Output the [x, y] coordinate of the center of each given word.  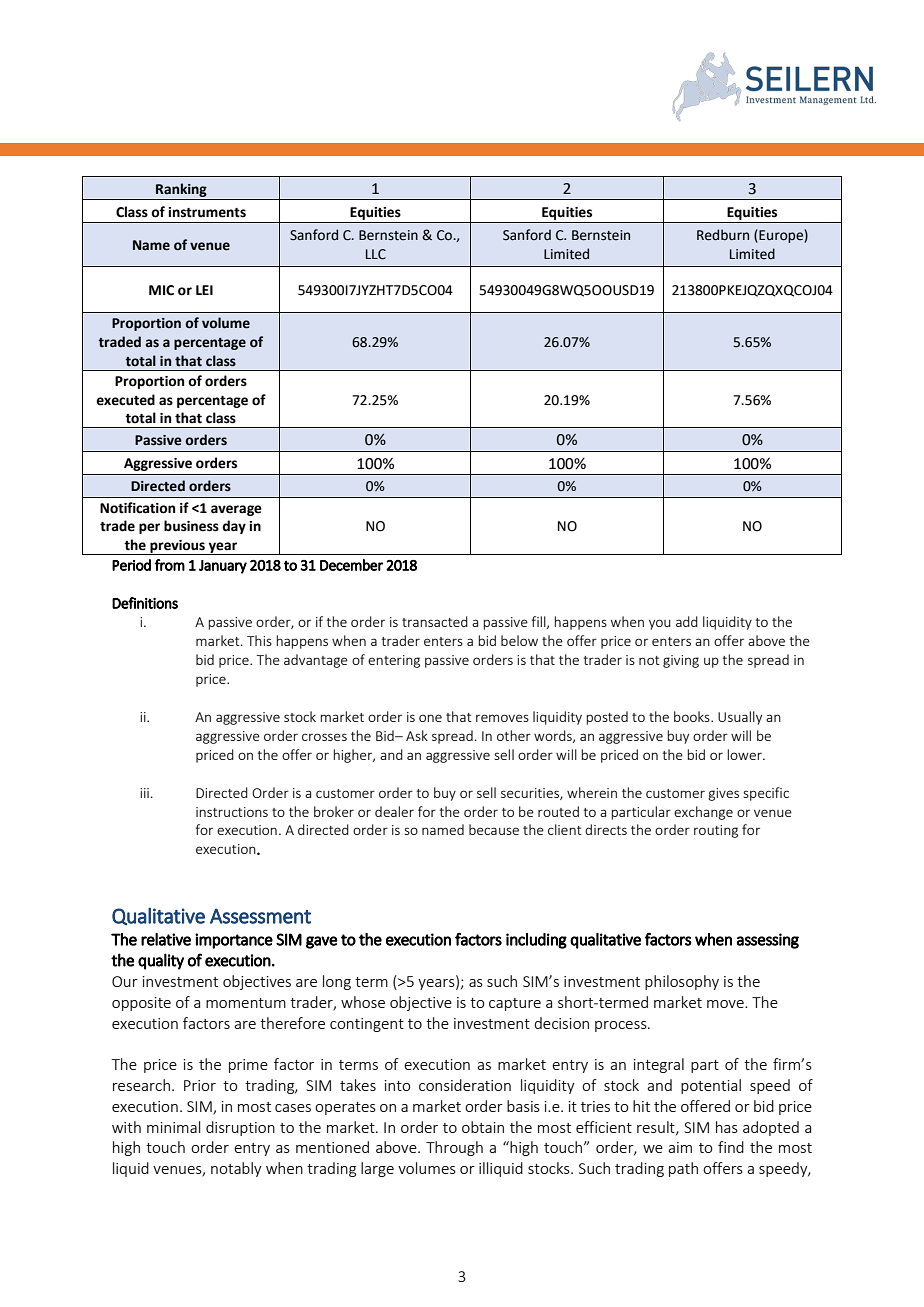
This [259, 640]
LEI [204, 290]
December [351, 565]
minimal [173, 1127]
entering [394, 661]
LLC [376, 254]
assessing [768, 941]
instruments [207, 212]
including [536, 941]
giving [681, 661]
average [236, 510]
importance [234, 941]
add [687, 621]
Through [454, 1148]
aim [680, 1147]
